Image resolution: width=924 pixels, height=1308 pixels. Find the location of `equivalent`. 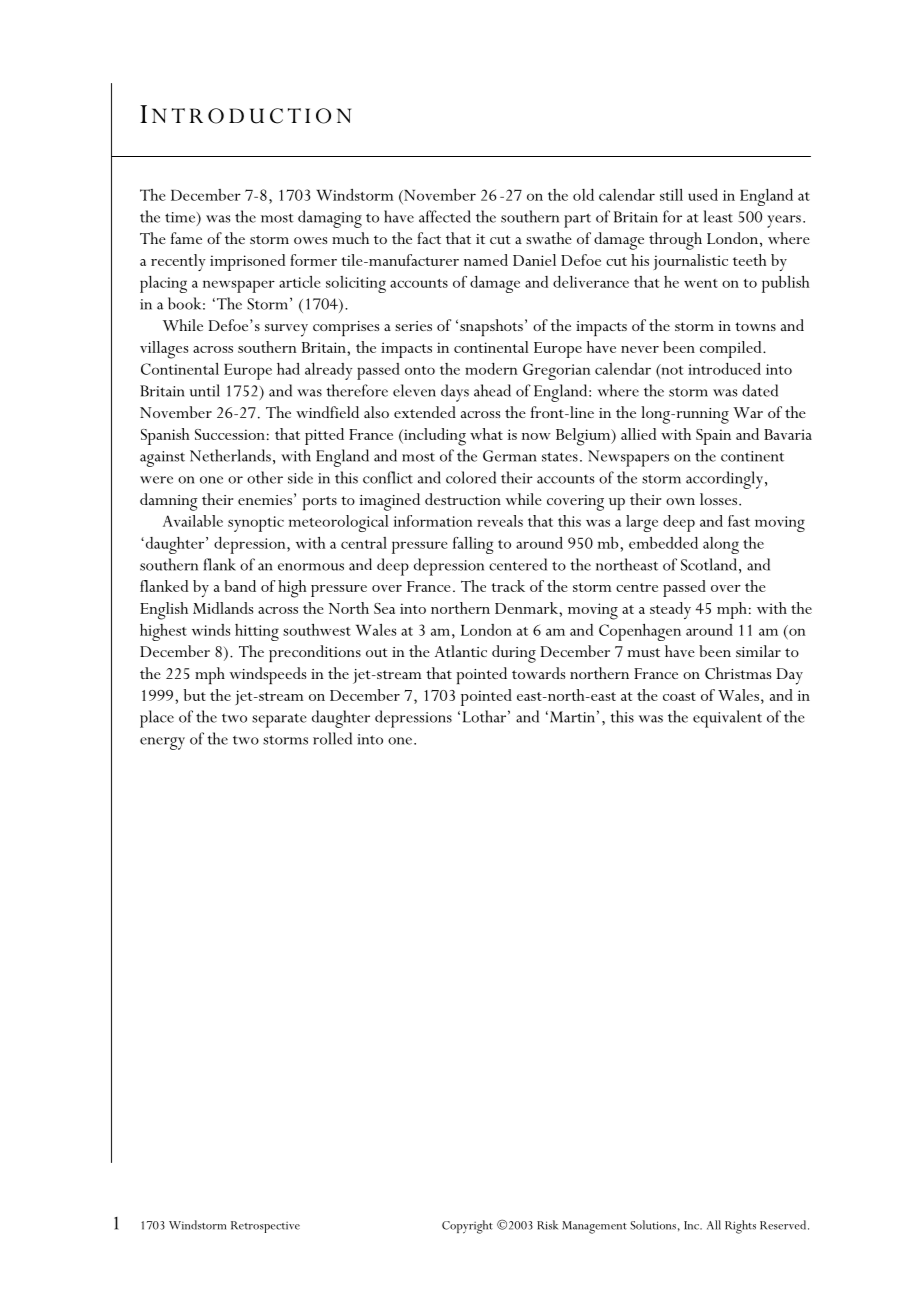

equivalent is located at coordinates (727, 719).
